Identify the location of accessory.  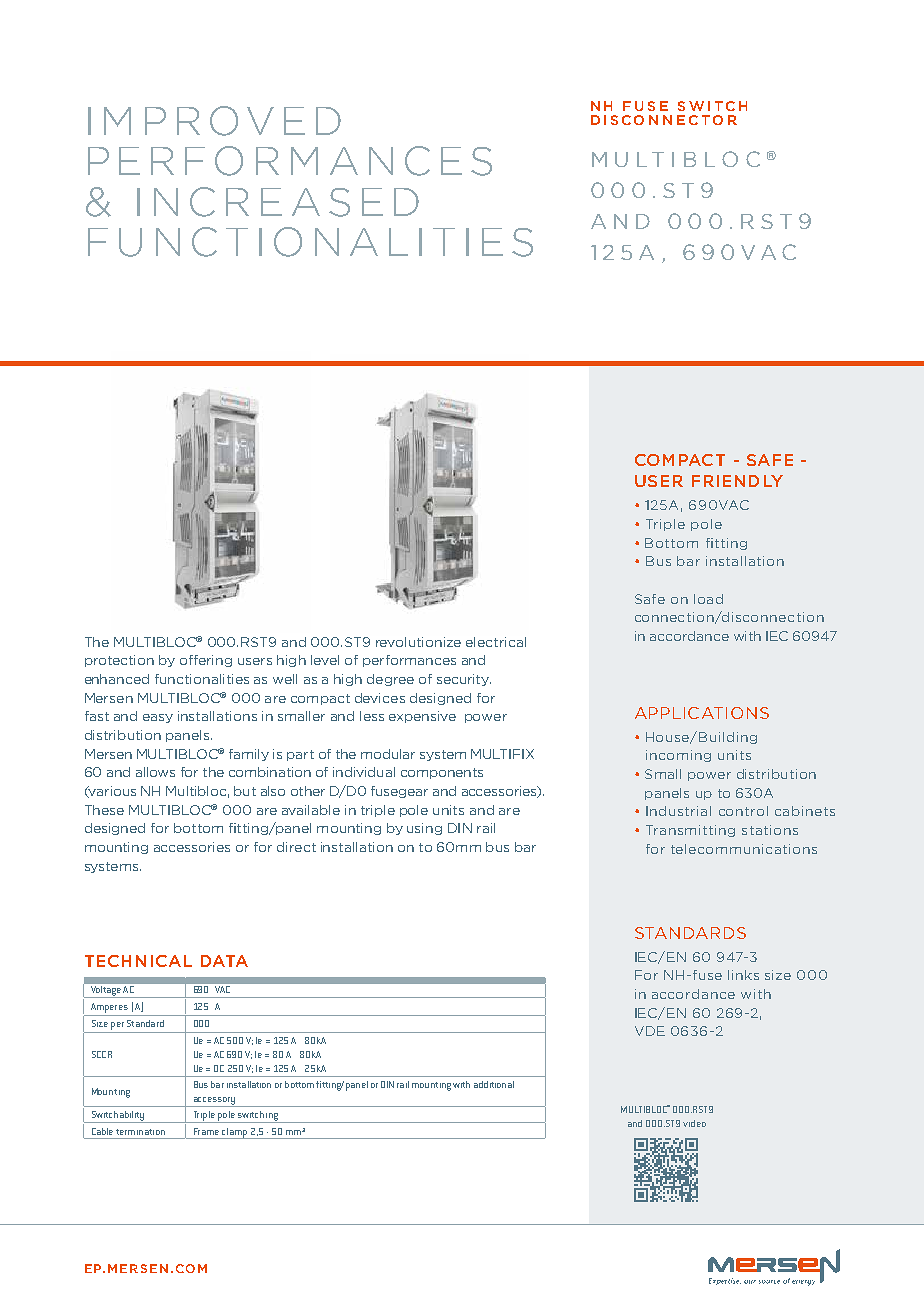
(214, 1102).
